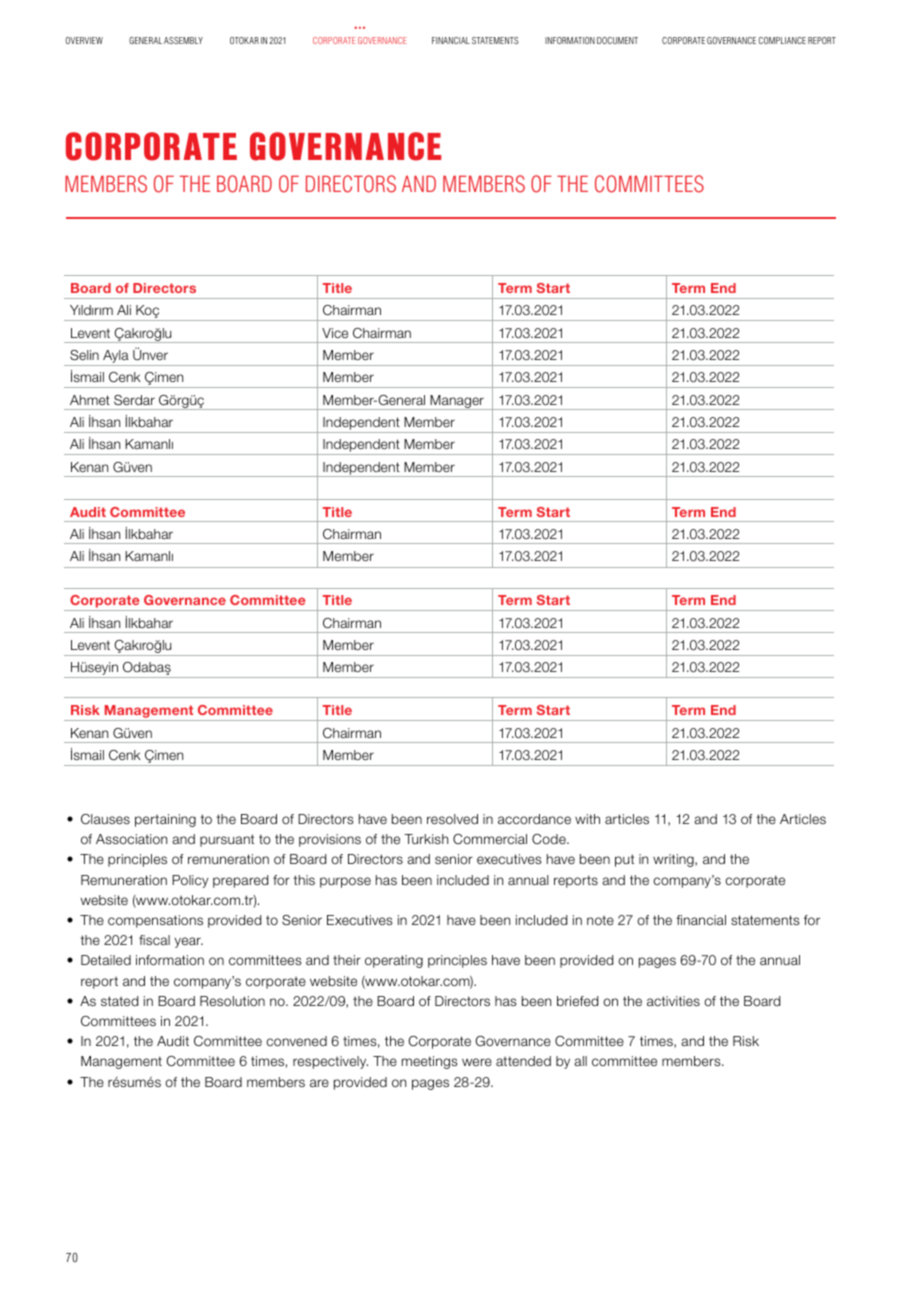 The width and height of the image is (924, 1308). Describe the element at coordinates (617, 40) in the image. I see `DOCUMENT` at that location.
